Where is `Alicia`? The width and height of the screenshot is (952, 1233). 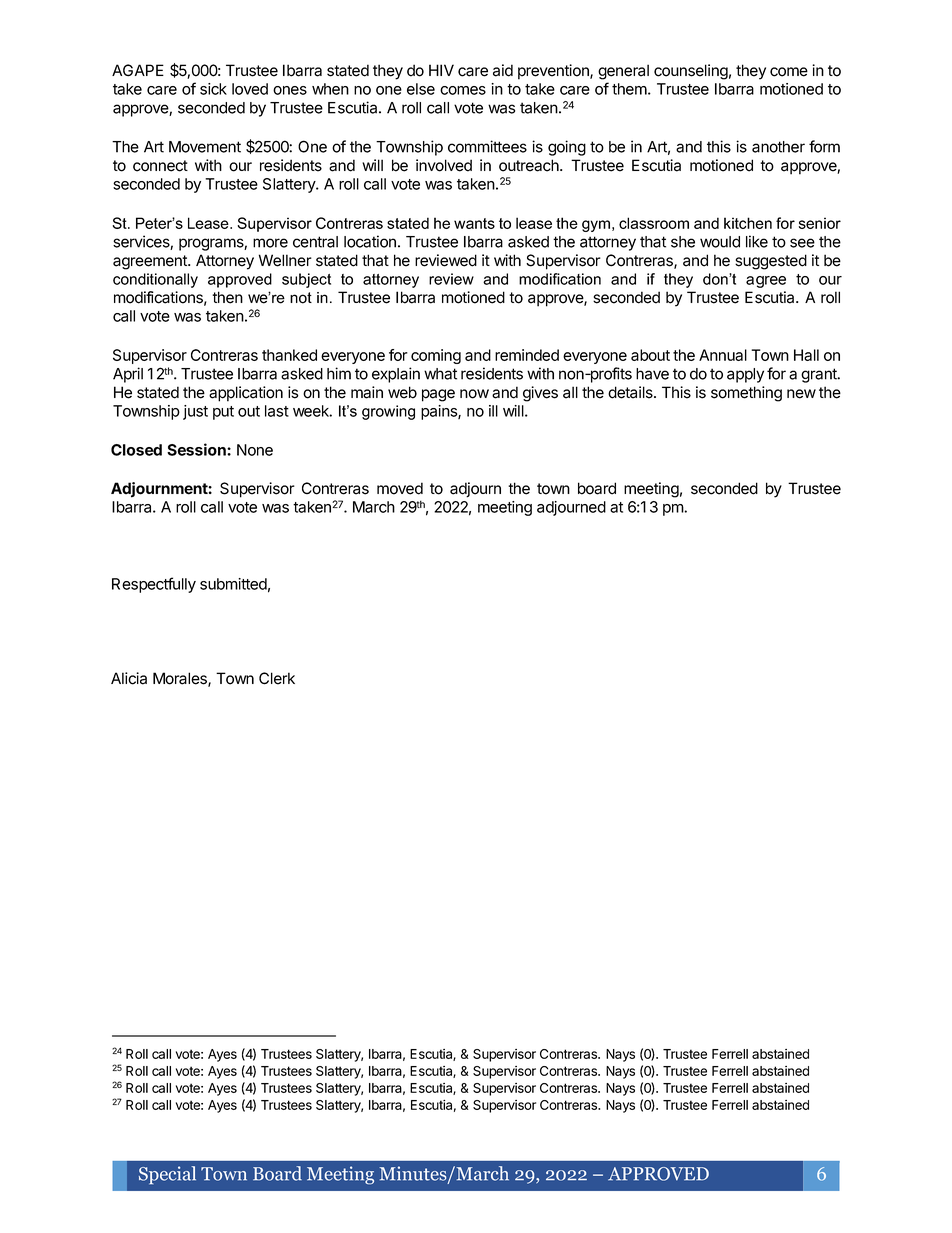 Alicia is located at coordinates (129, 678).
